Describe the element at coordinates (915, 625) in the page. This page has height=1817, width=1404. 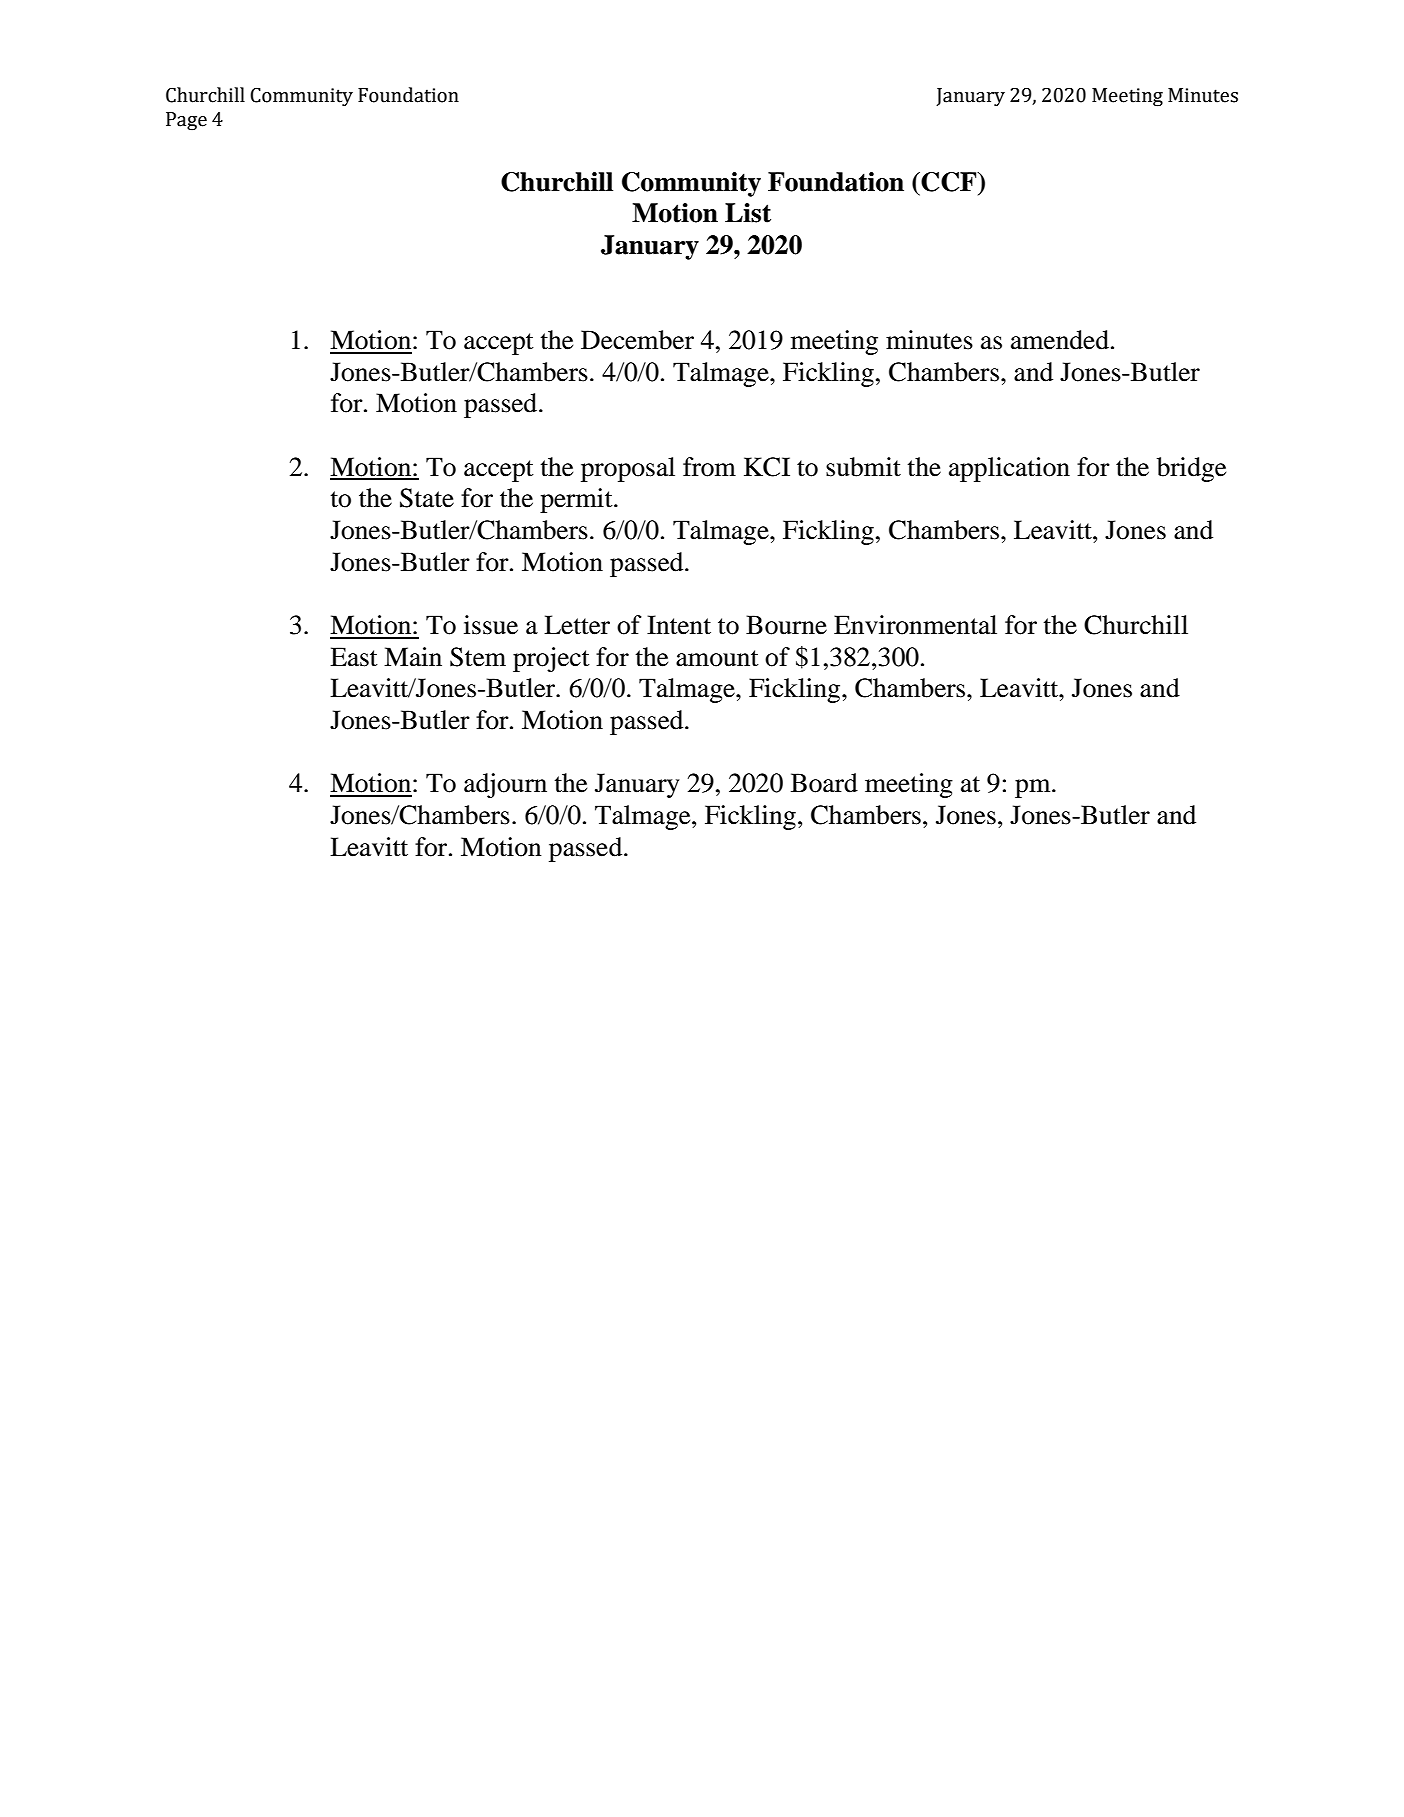
I see `Environmental` at that location.
